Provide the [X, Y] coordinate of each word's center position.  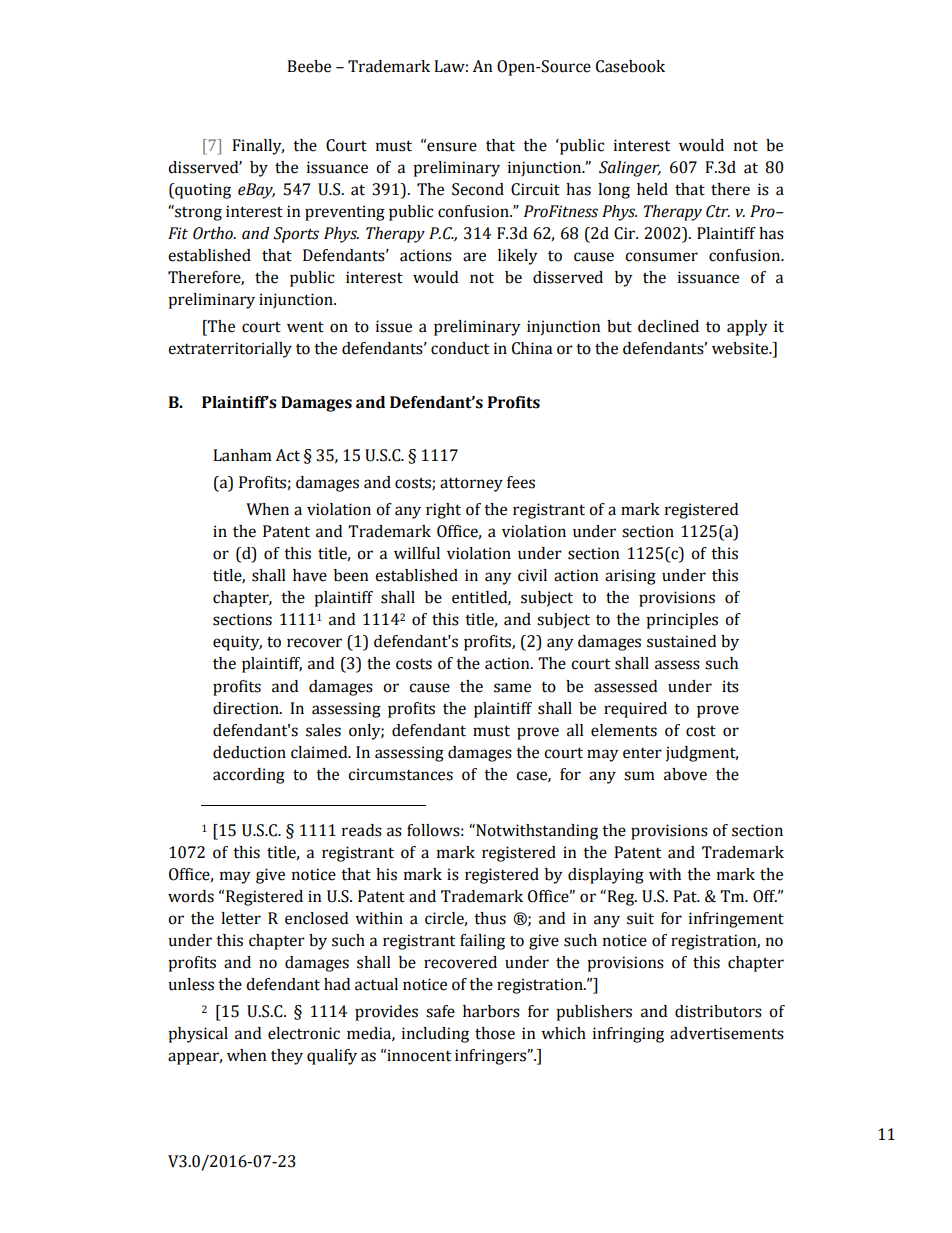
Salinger [630, 169]
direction [247, 708]
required [635, 710]
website [741, 348]
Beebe [309, 66]
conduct [460, 348]
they [287, 1057]
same [512, 688]
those [495, 1033]
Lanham [242, 455]
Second [478, 189]
